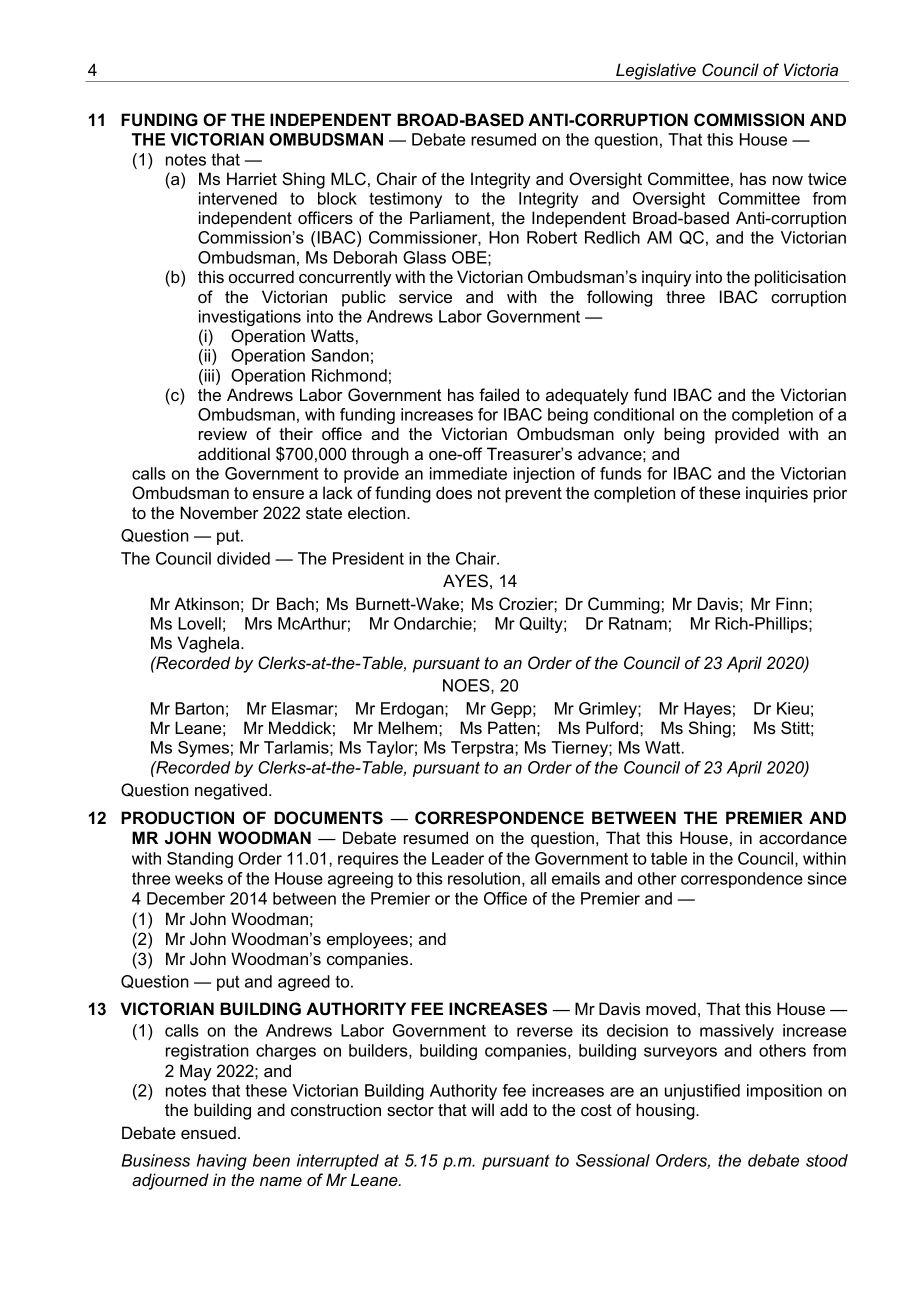 This screenshot has height=1308, width=924. I want to click on having, so click(222, 1162).
